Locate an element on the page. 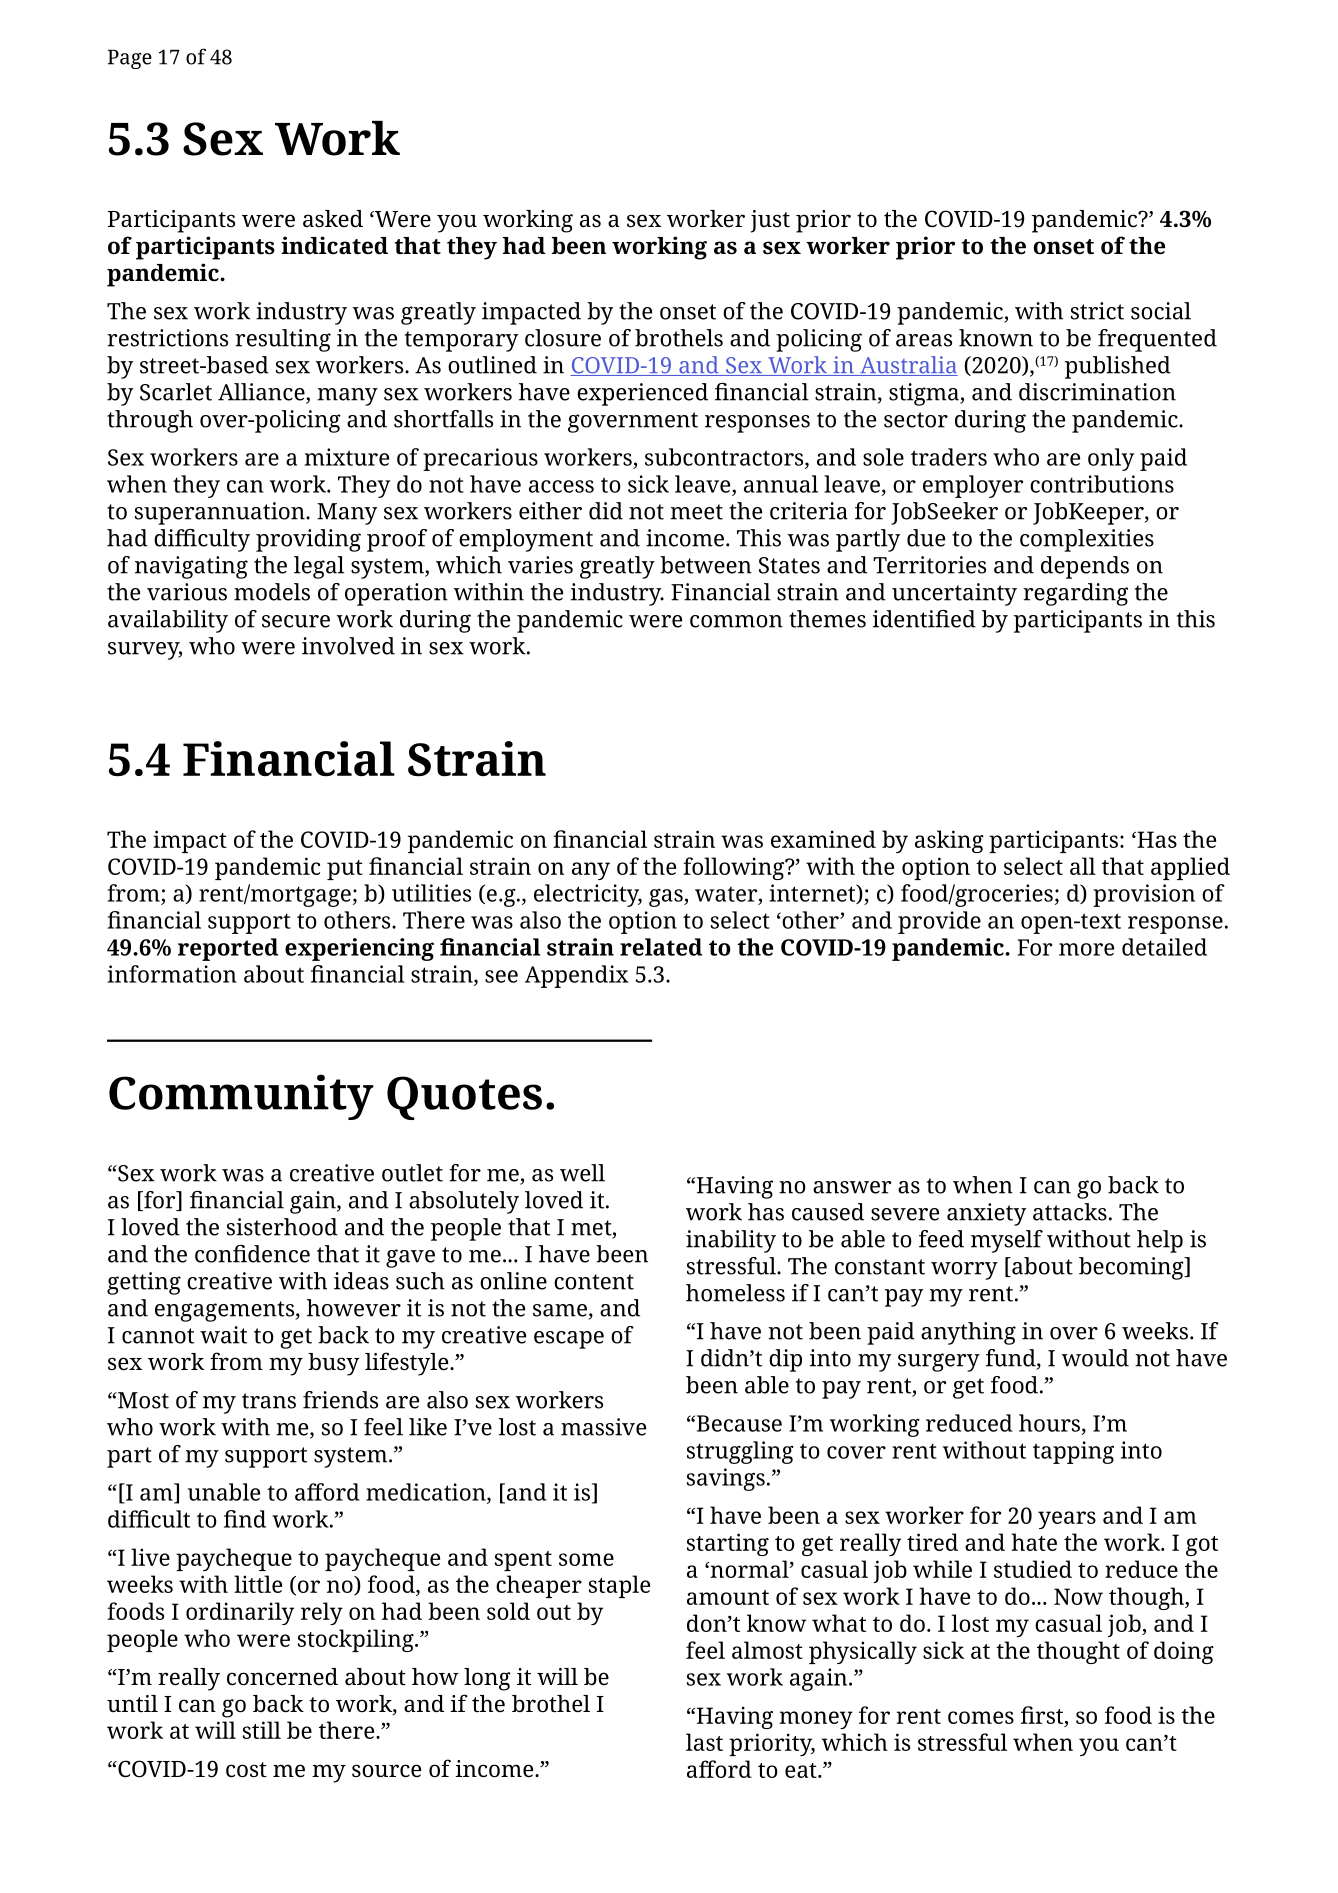 This page has width=1338, height=1893. massive is located at coordinates (603, 1427).
